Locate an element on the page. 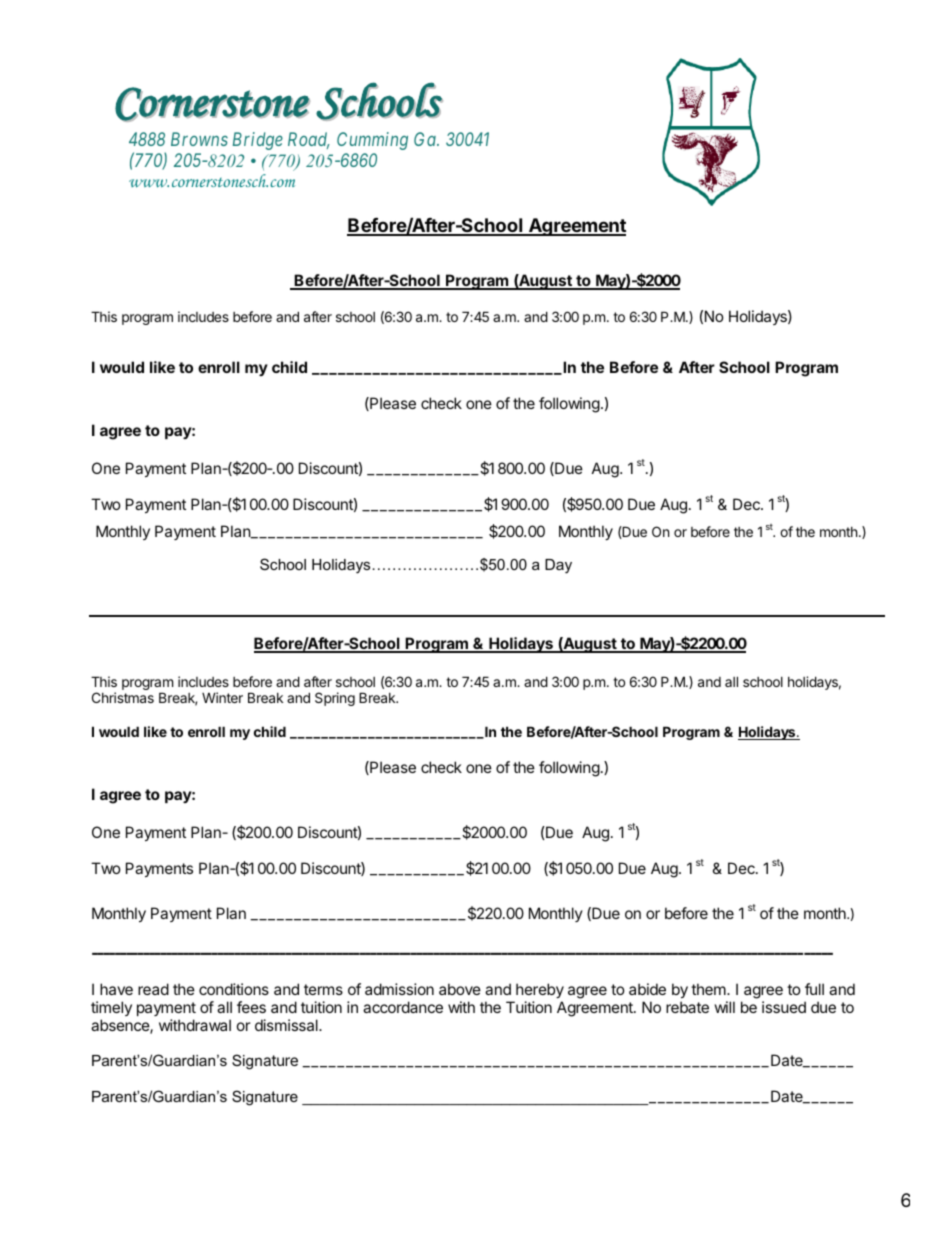 This image has height=1233, width=952. Cumming is located at coordinates (372, 141).
